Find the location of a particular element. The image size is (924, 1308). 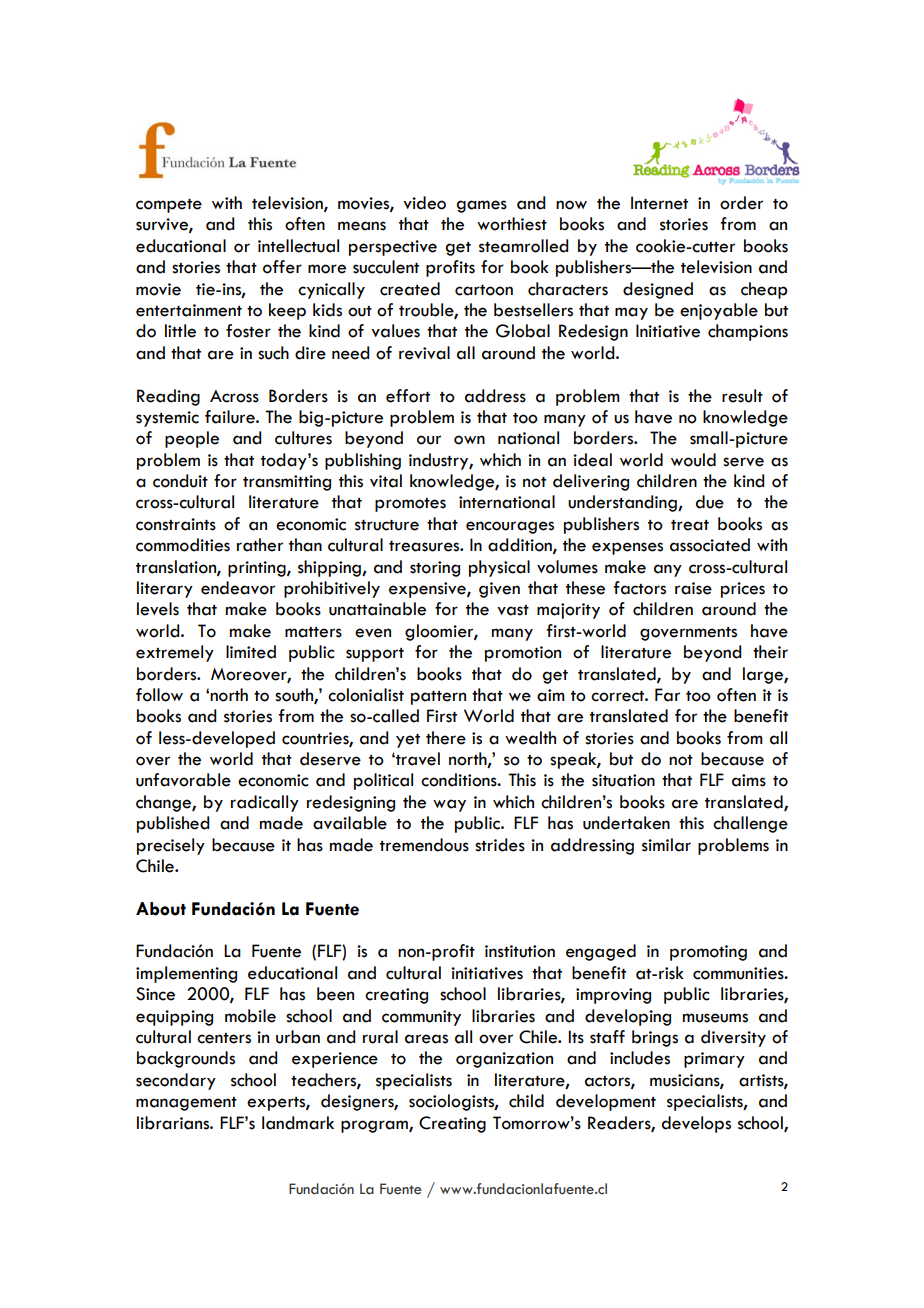

radically is located at coordinates (265, 803).
